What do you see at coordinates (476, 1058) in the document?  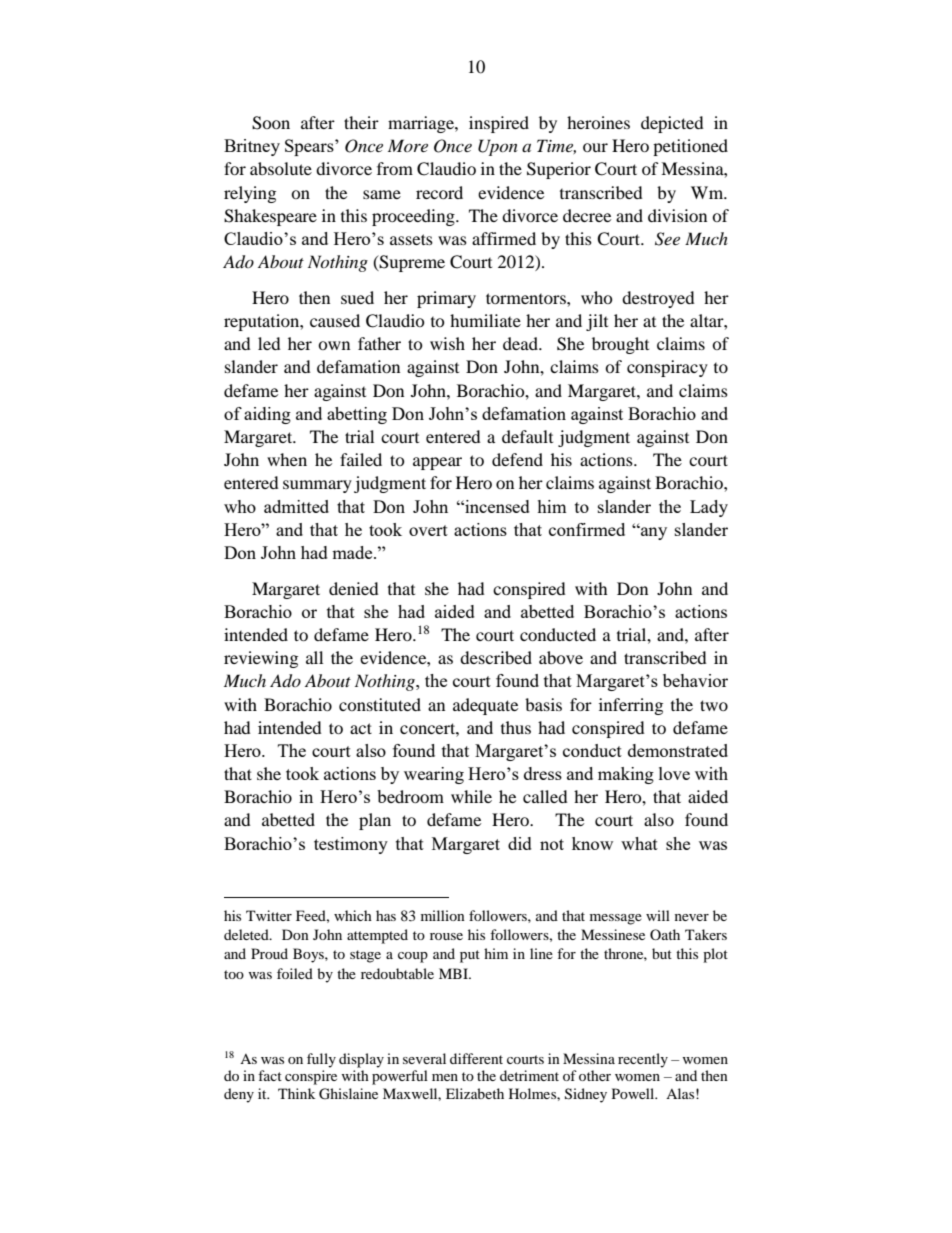 I see `different` at bounding box center [476, 1058].
